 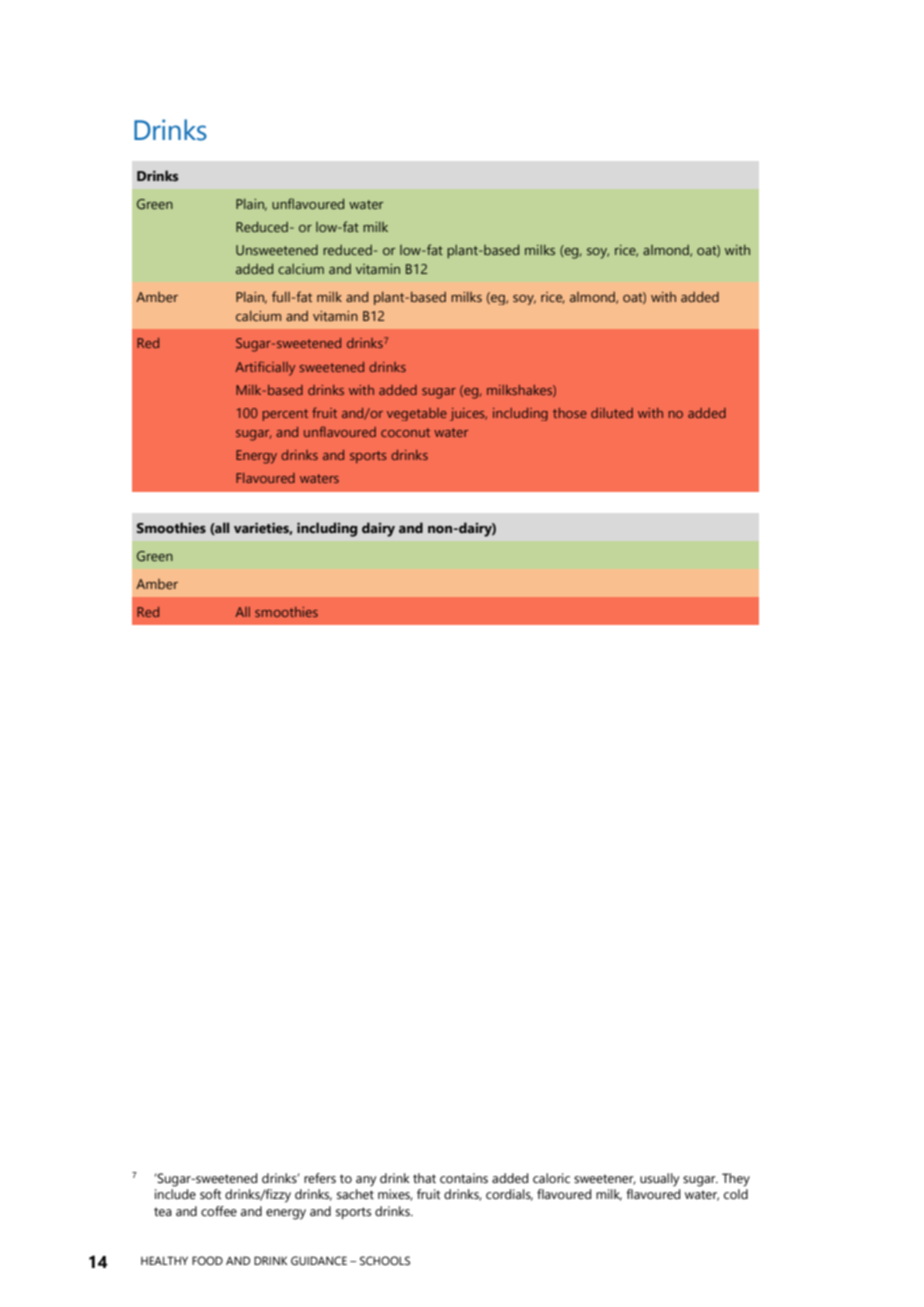 What do you see at coordinates (612, 413) in the screenshot?
I see `diluted` at bounding box center [612, 413].
